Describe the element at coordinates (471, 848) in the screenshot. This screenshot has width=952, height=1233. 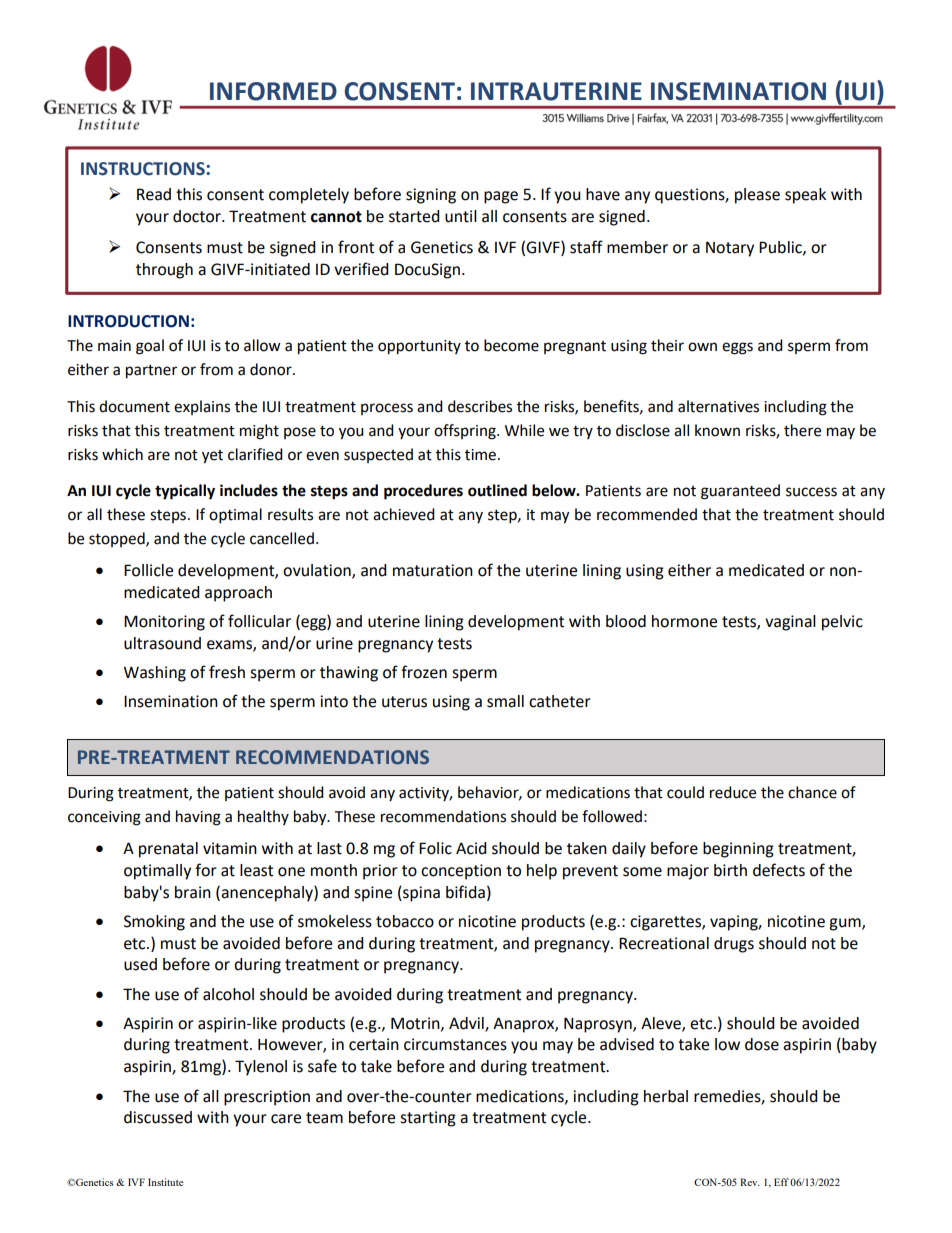
I see `Acid` at that location.
